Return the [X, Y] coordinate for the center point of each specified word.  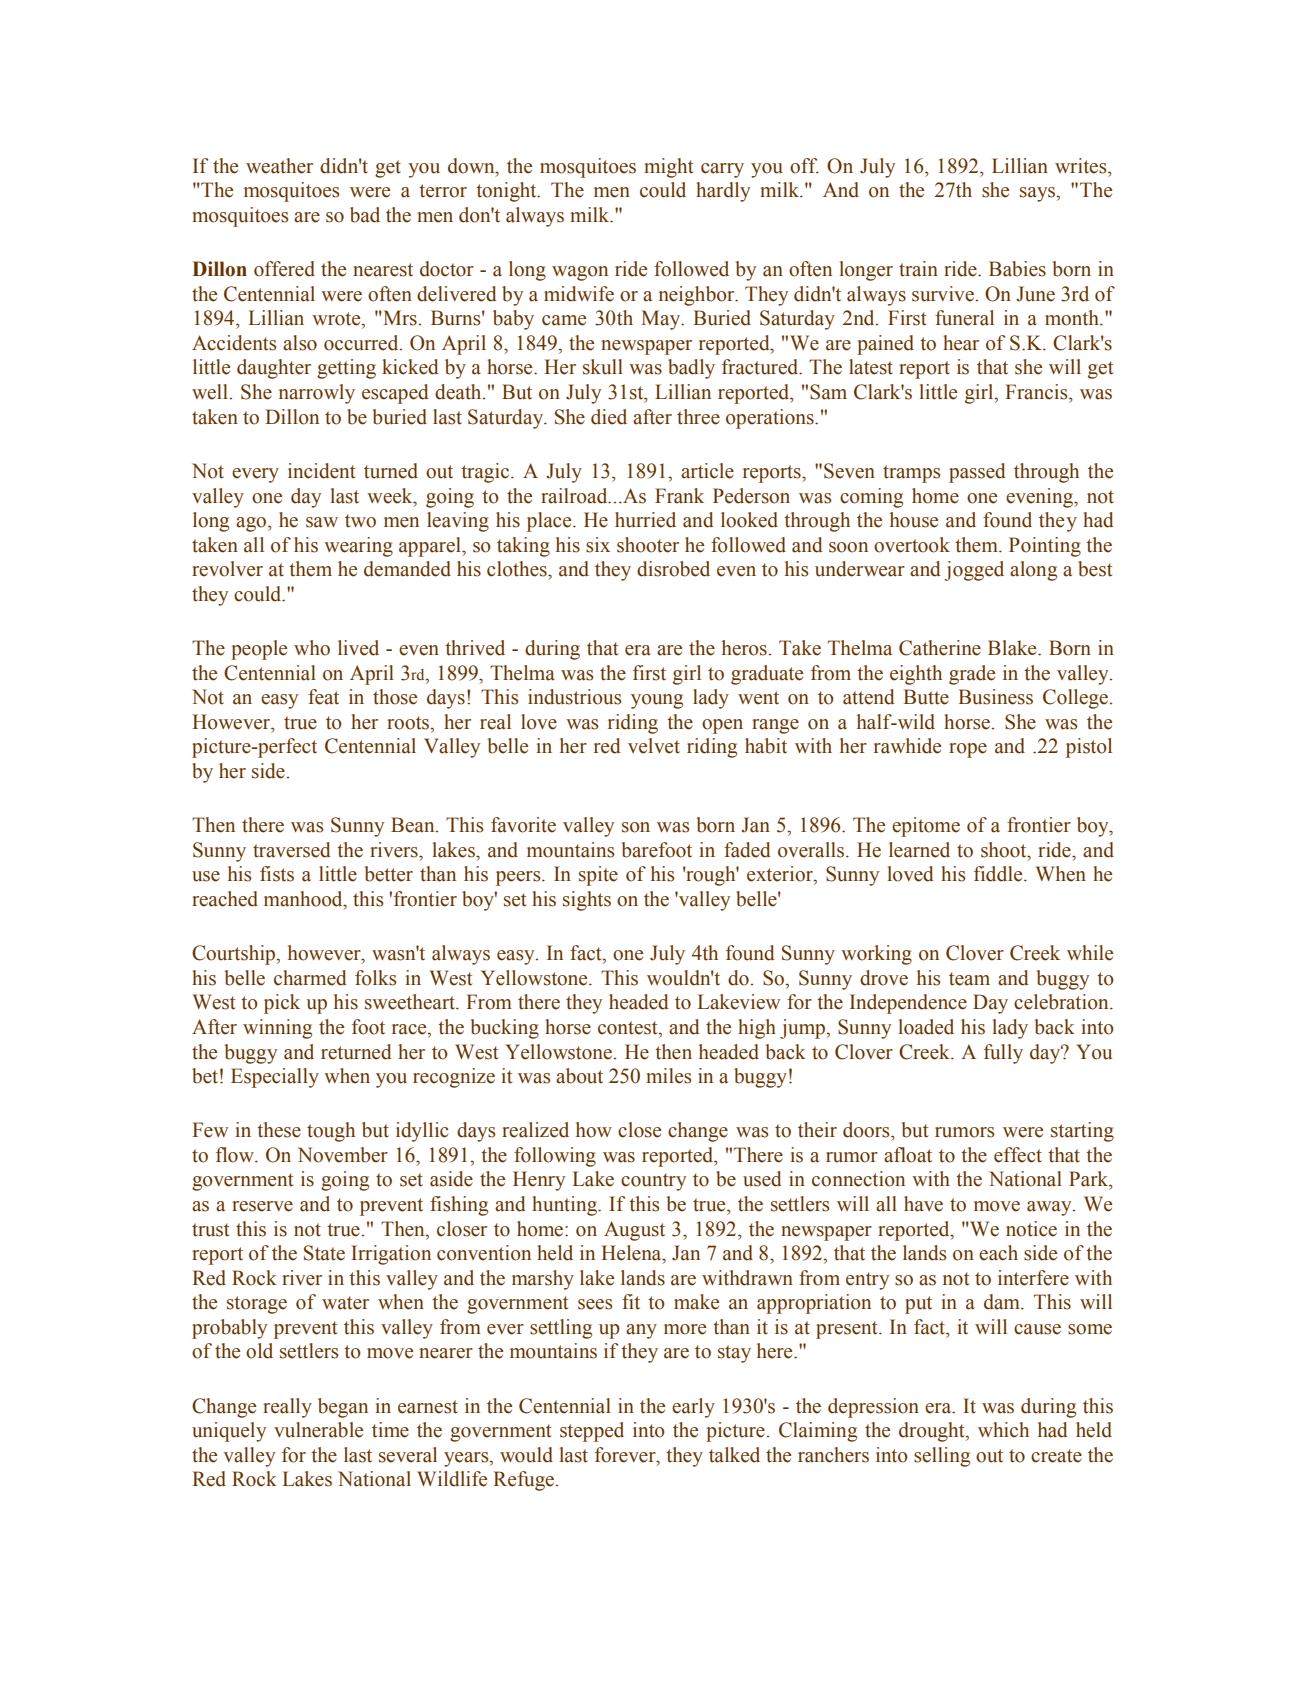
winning [277, 1029]
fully [1003, 1054]
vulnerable [318, 1430]
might [669, 168]
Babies [1017, 269]
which [1003, 1430]
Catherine [940, 648]
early [693, 1408]
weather [279, 166]
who [312, 648]
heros [744, 648]
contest [629, 1028]
